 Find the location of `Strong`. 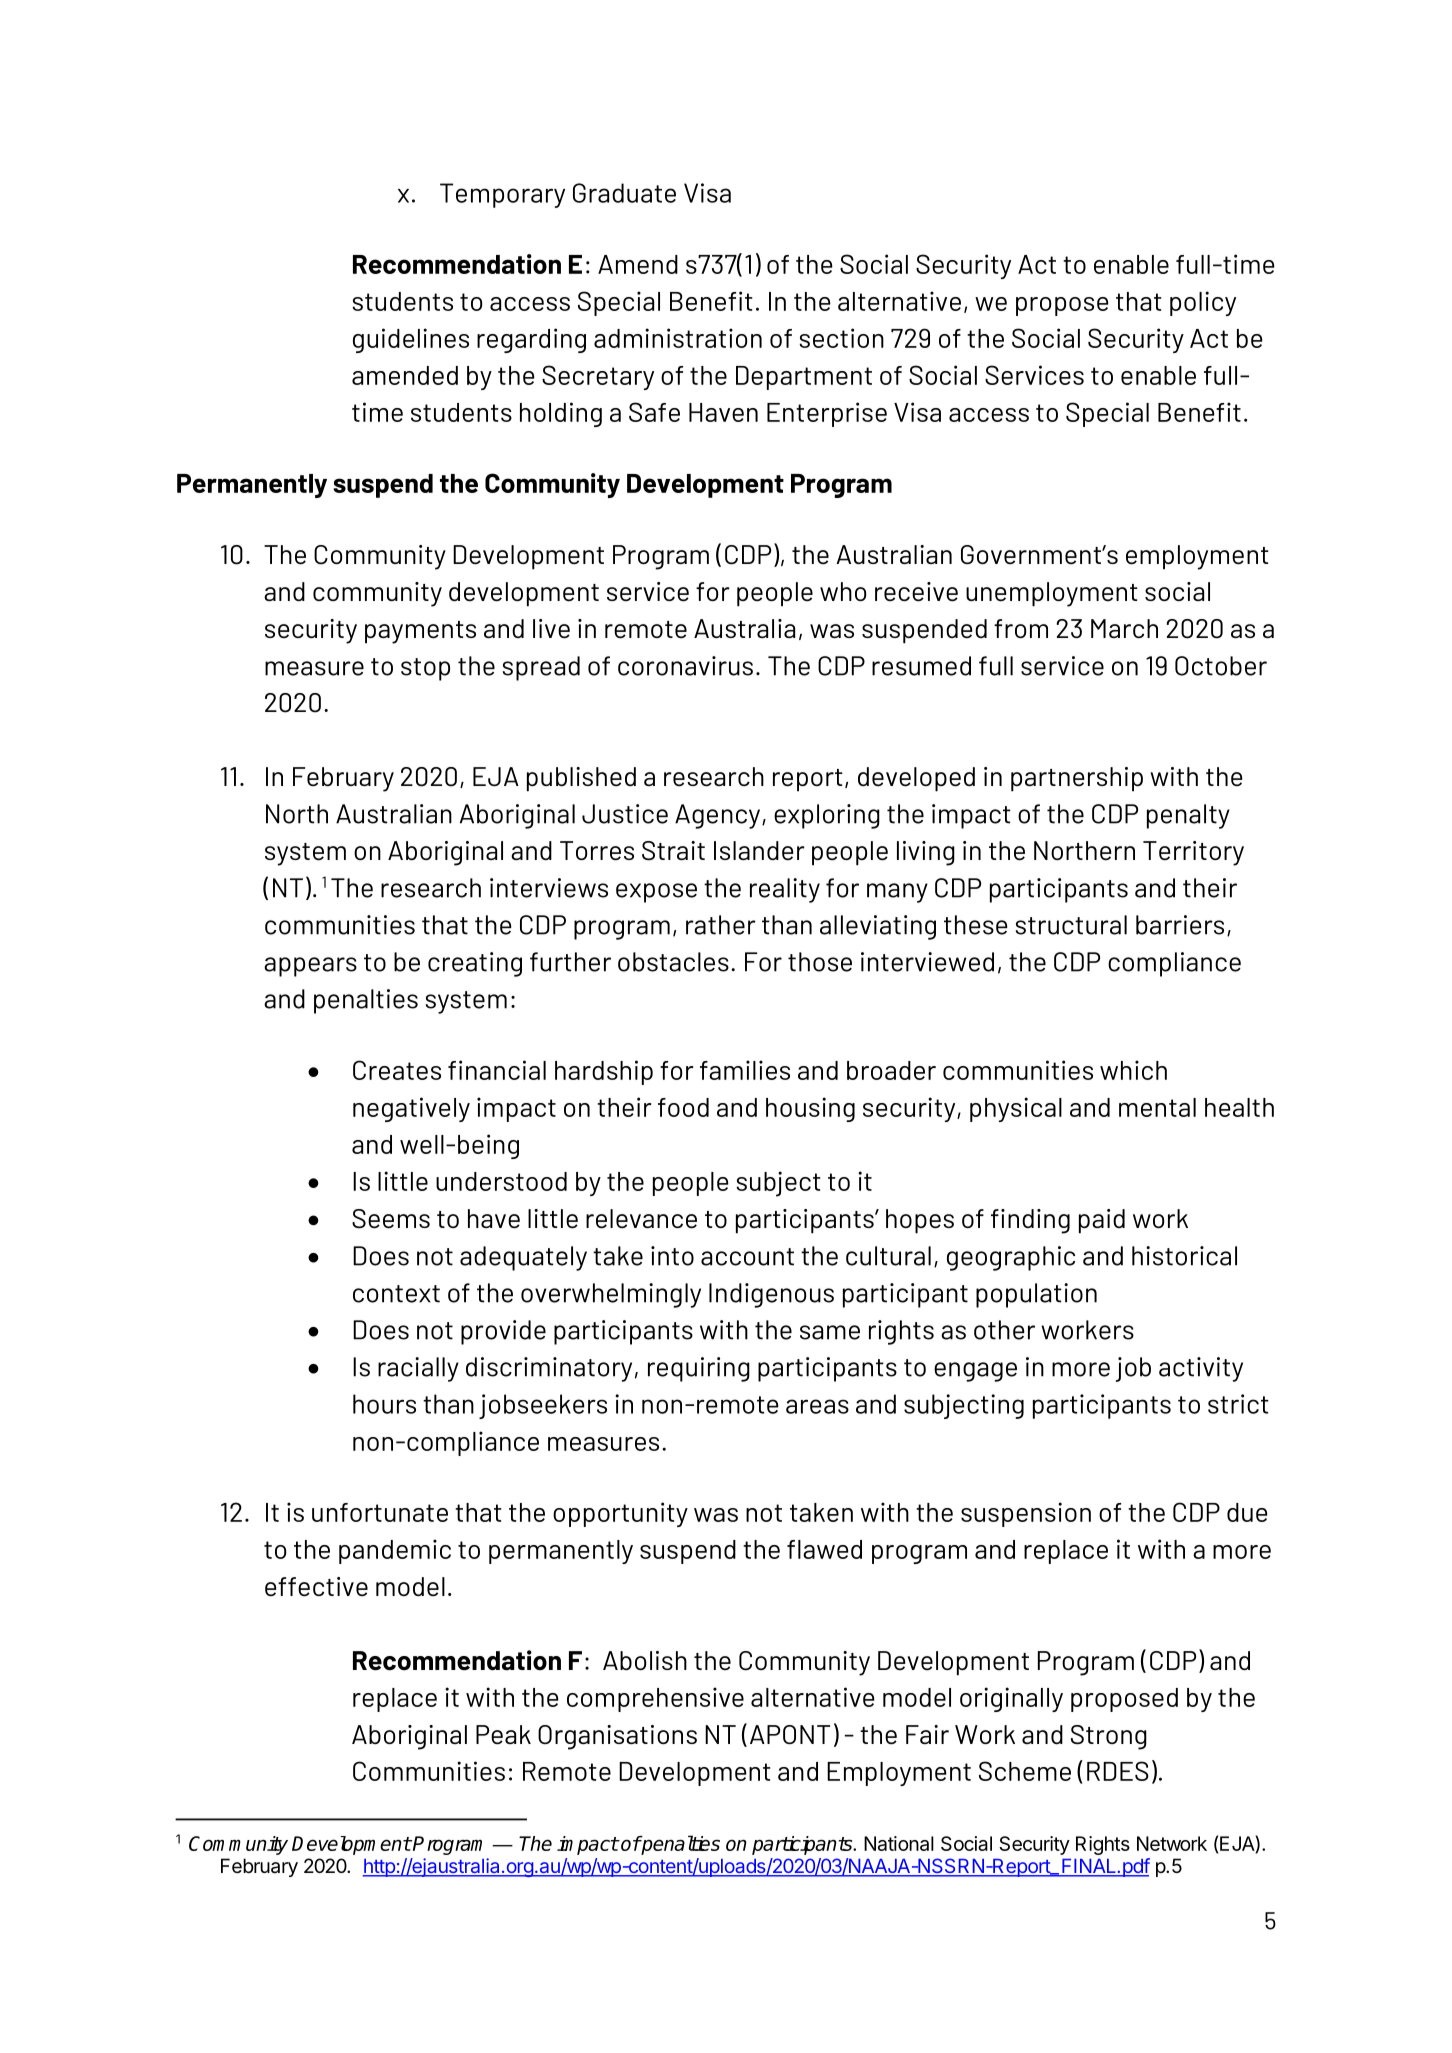

Strong is located at coordinates (1109, 1737).
